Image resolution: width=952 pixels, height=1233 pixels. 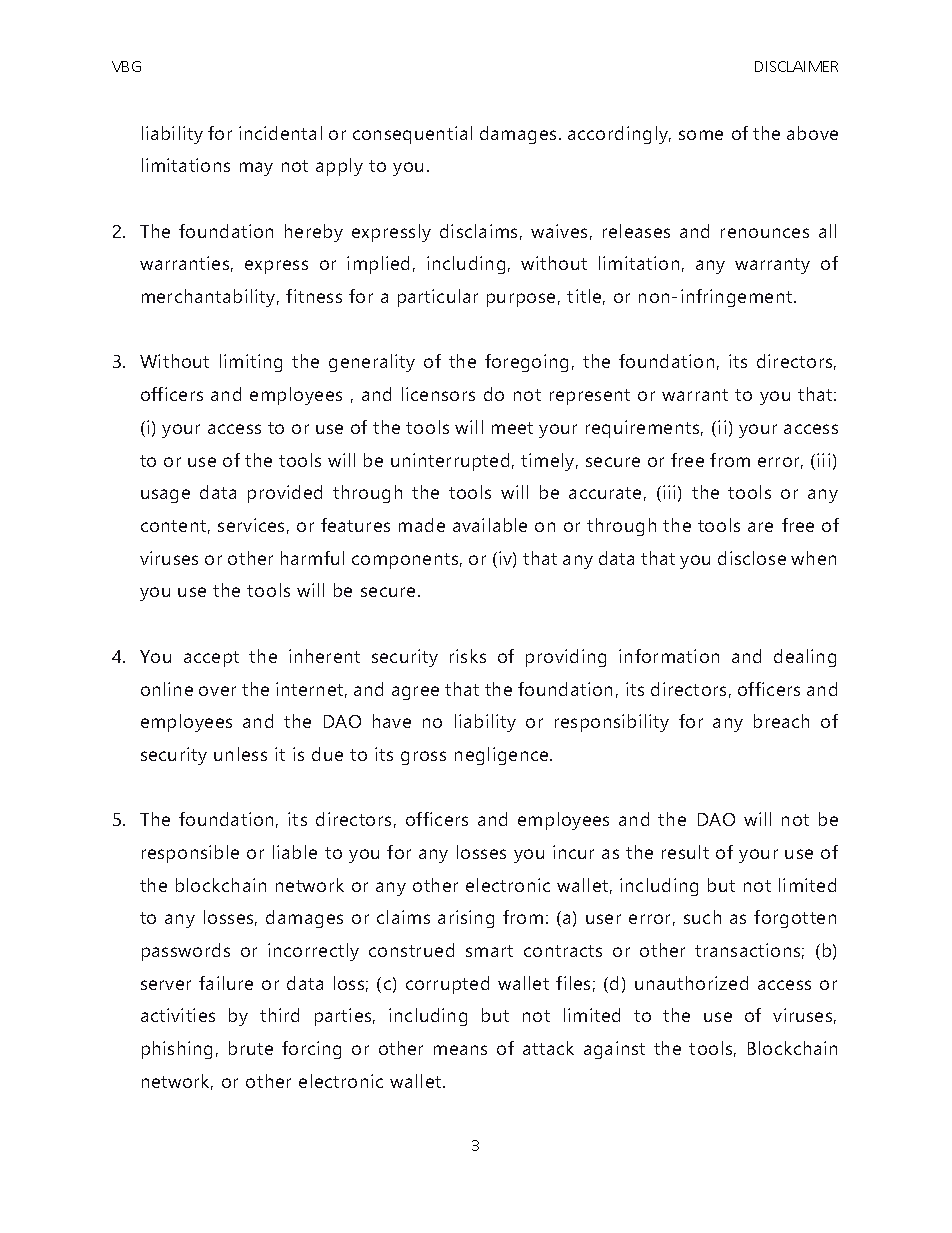 What do you see at coordinates (765, 233) in the screenshot?
I see `renounces` at bounding box center [765, 233].
